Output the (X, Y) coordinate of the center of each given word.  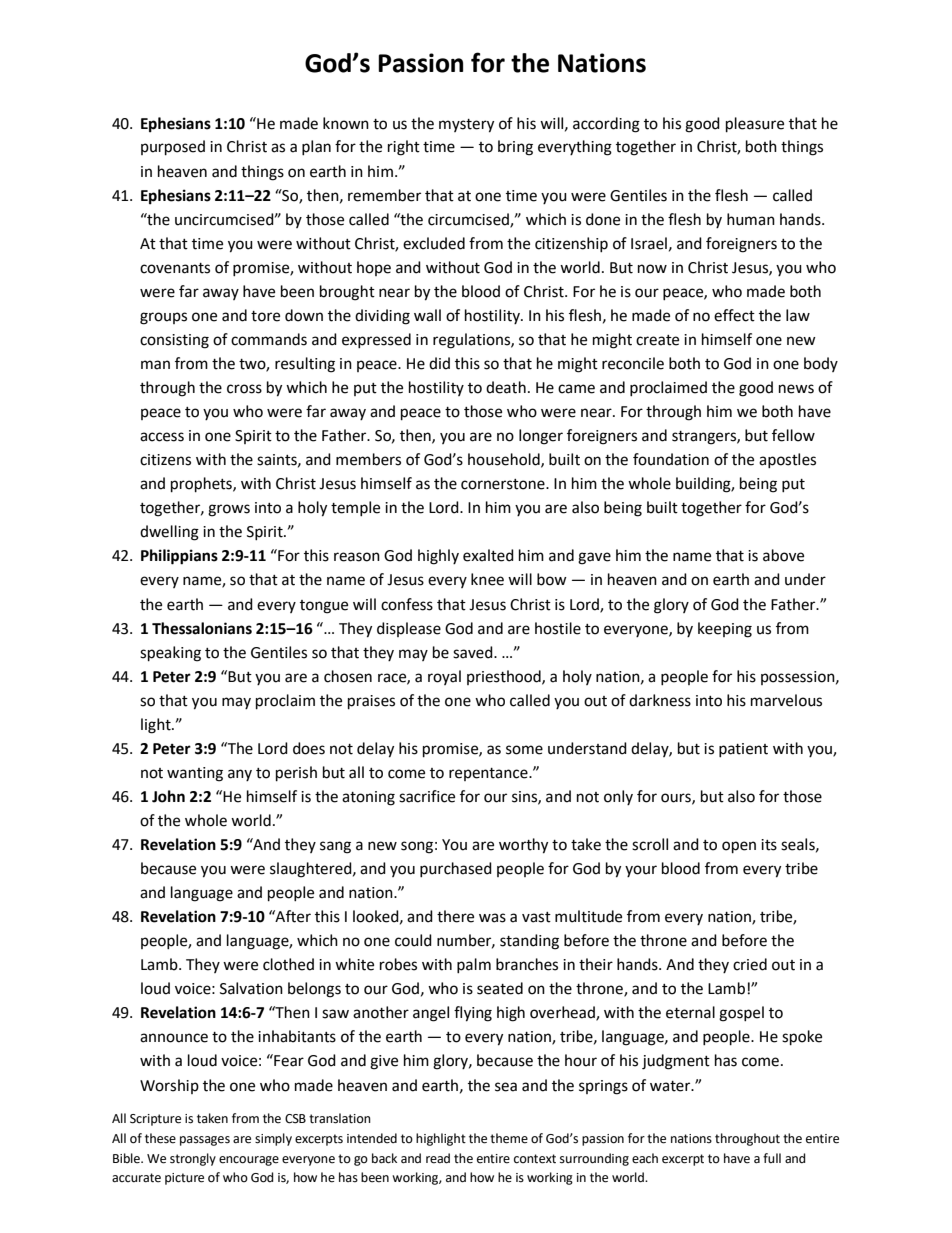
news (796, 389)
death (506, 387)
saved (474, 652)
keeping (725, 630)
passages (205, 1141)
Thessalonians (202, 628)
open (739, 847)
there (455, 916)
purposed (173, 148)
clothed (288, 964)
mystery (466, 126)
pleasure (755, 125)
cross (244, 389)
